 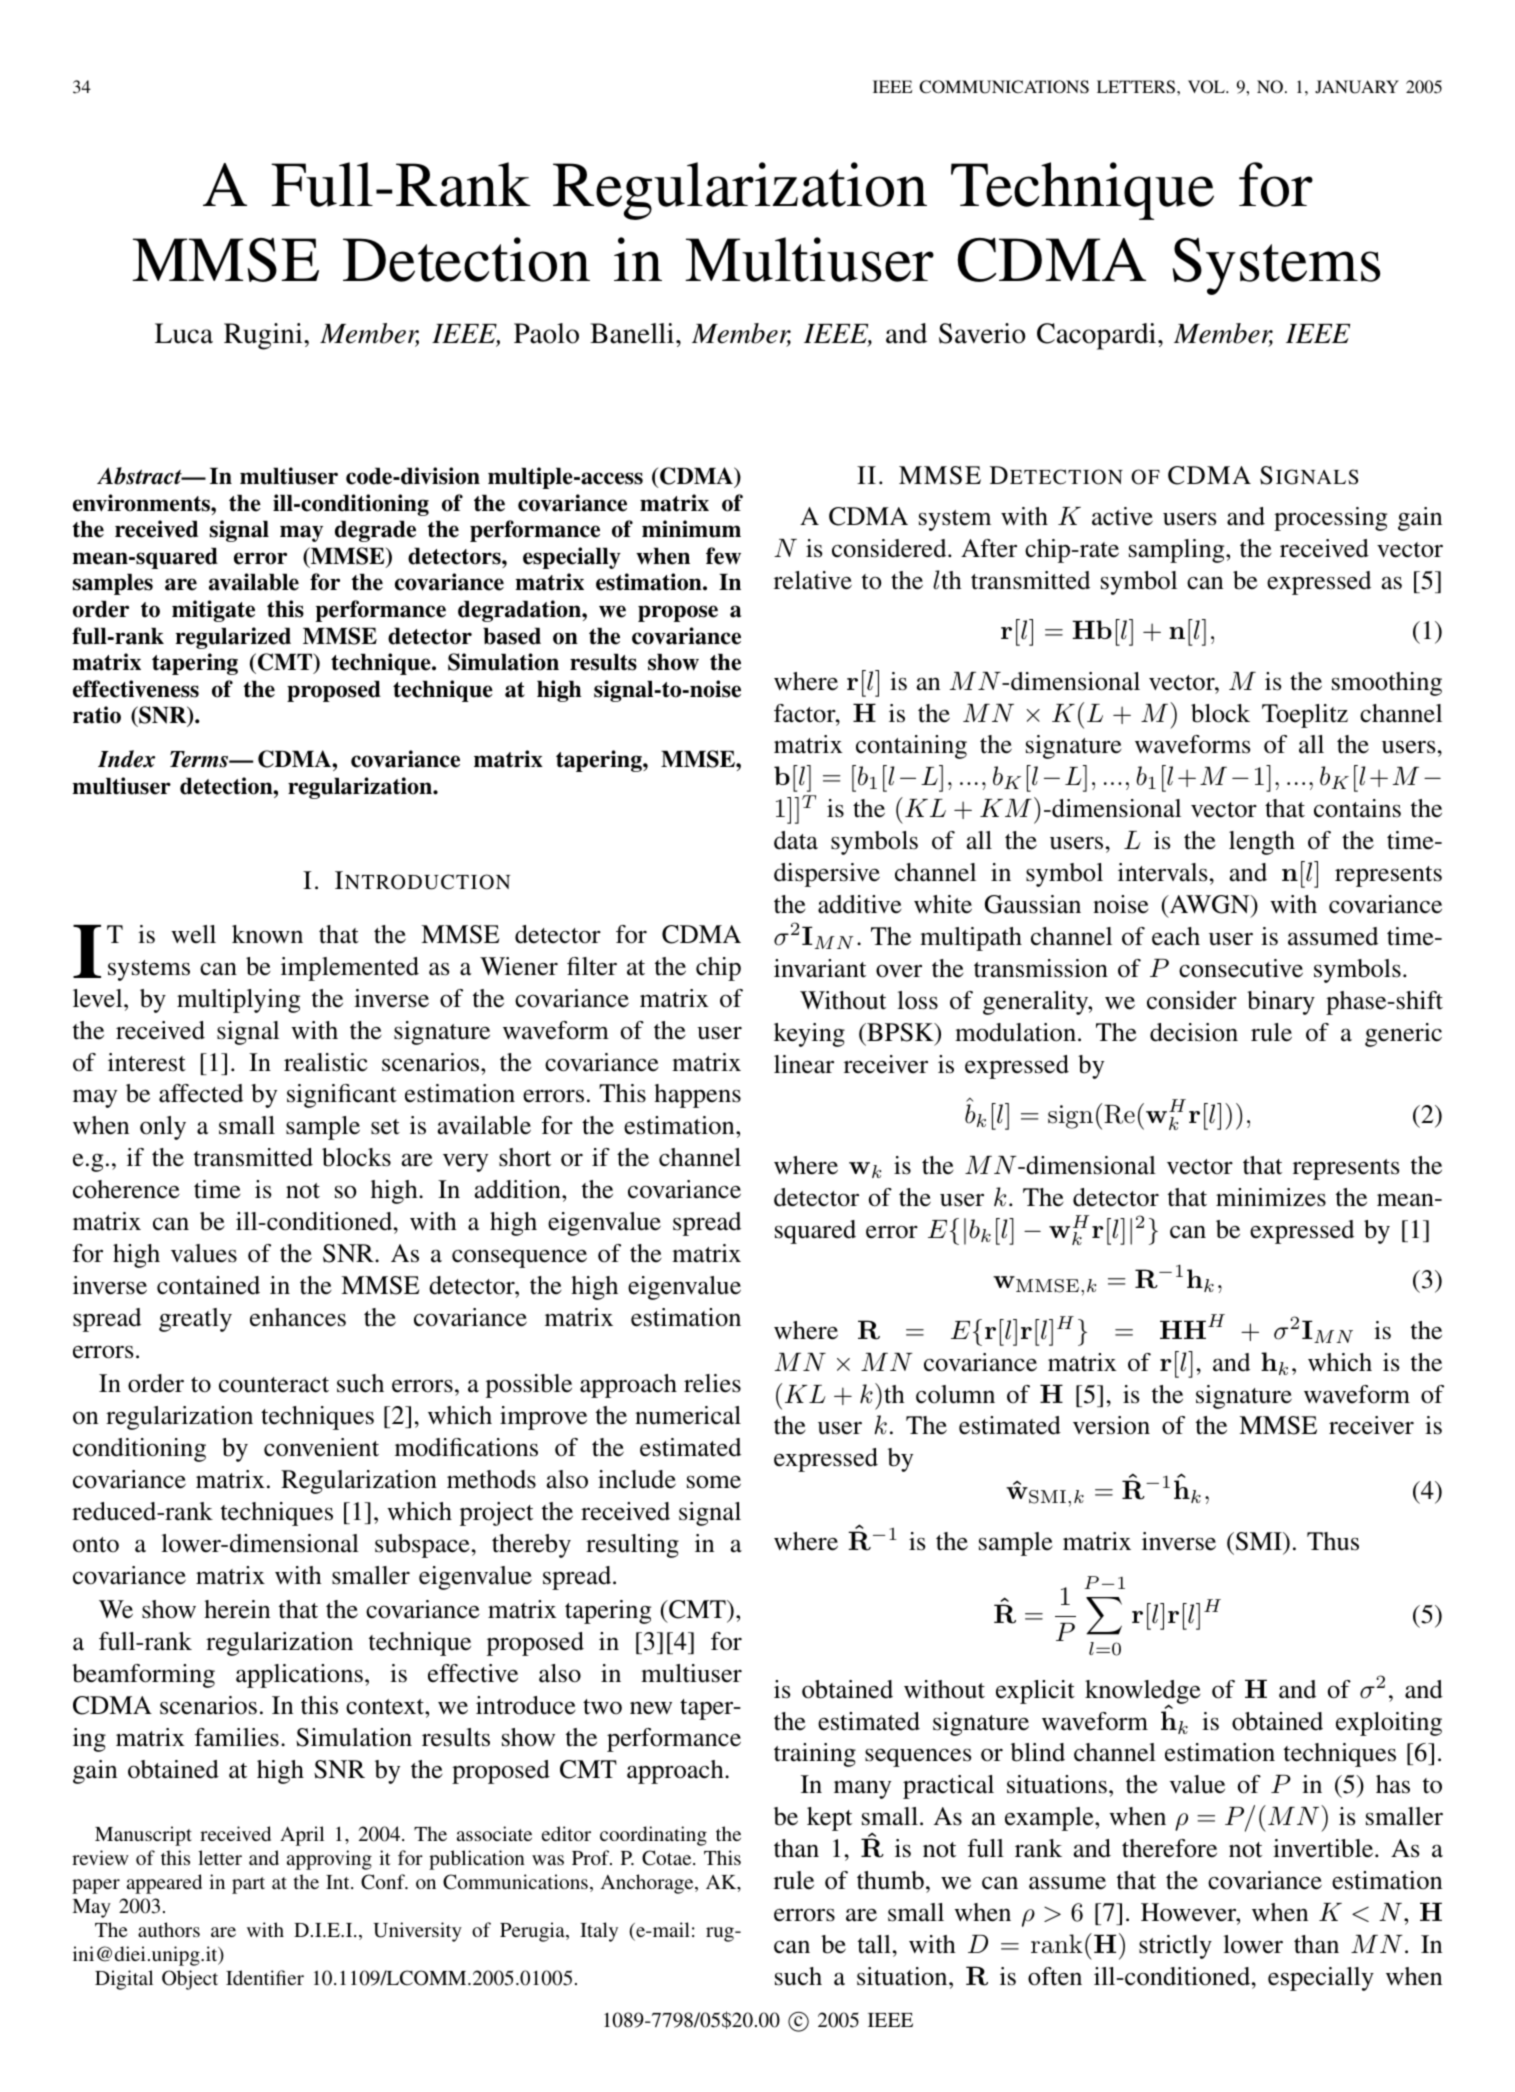 What do you see at coordinates (1207, 86) in the image?
I see `VOL` at bounding box center [1207, 86].
